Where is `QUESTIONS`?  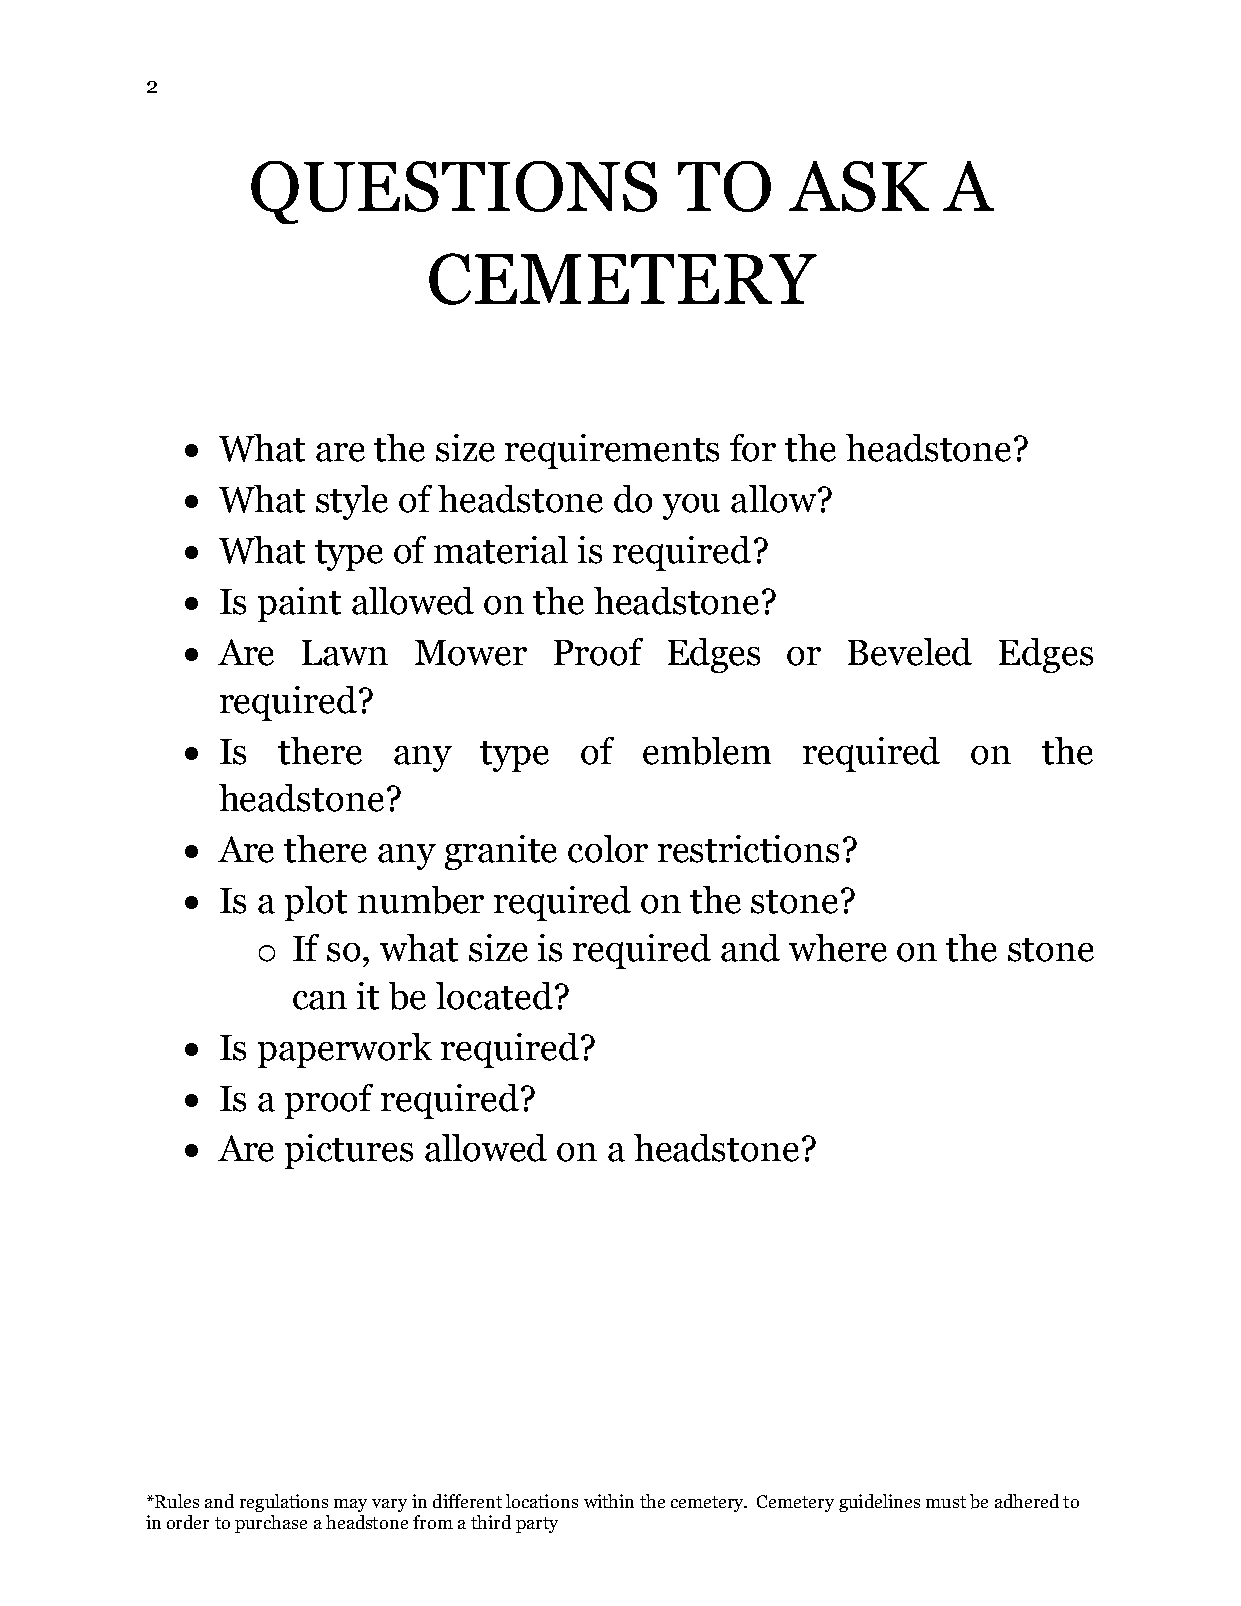
QUESTIONS is located at coordinates (454, 192).
